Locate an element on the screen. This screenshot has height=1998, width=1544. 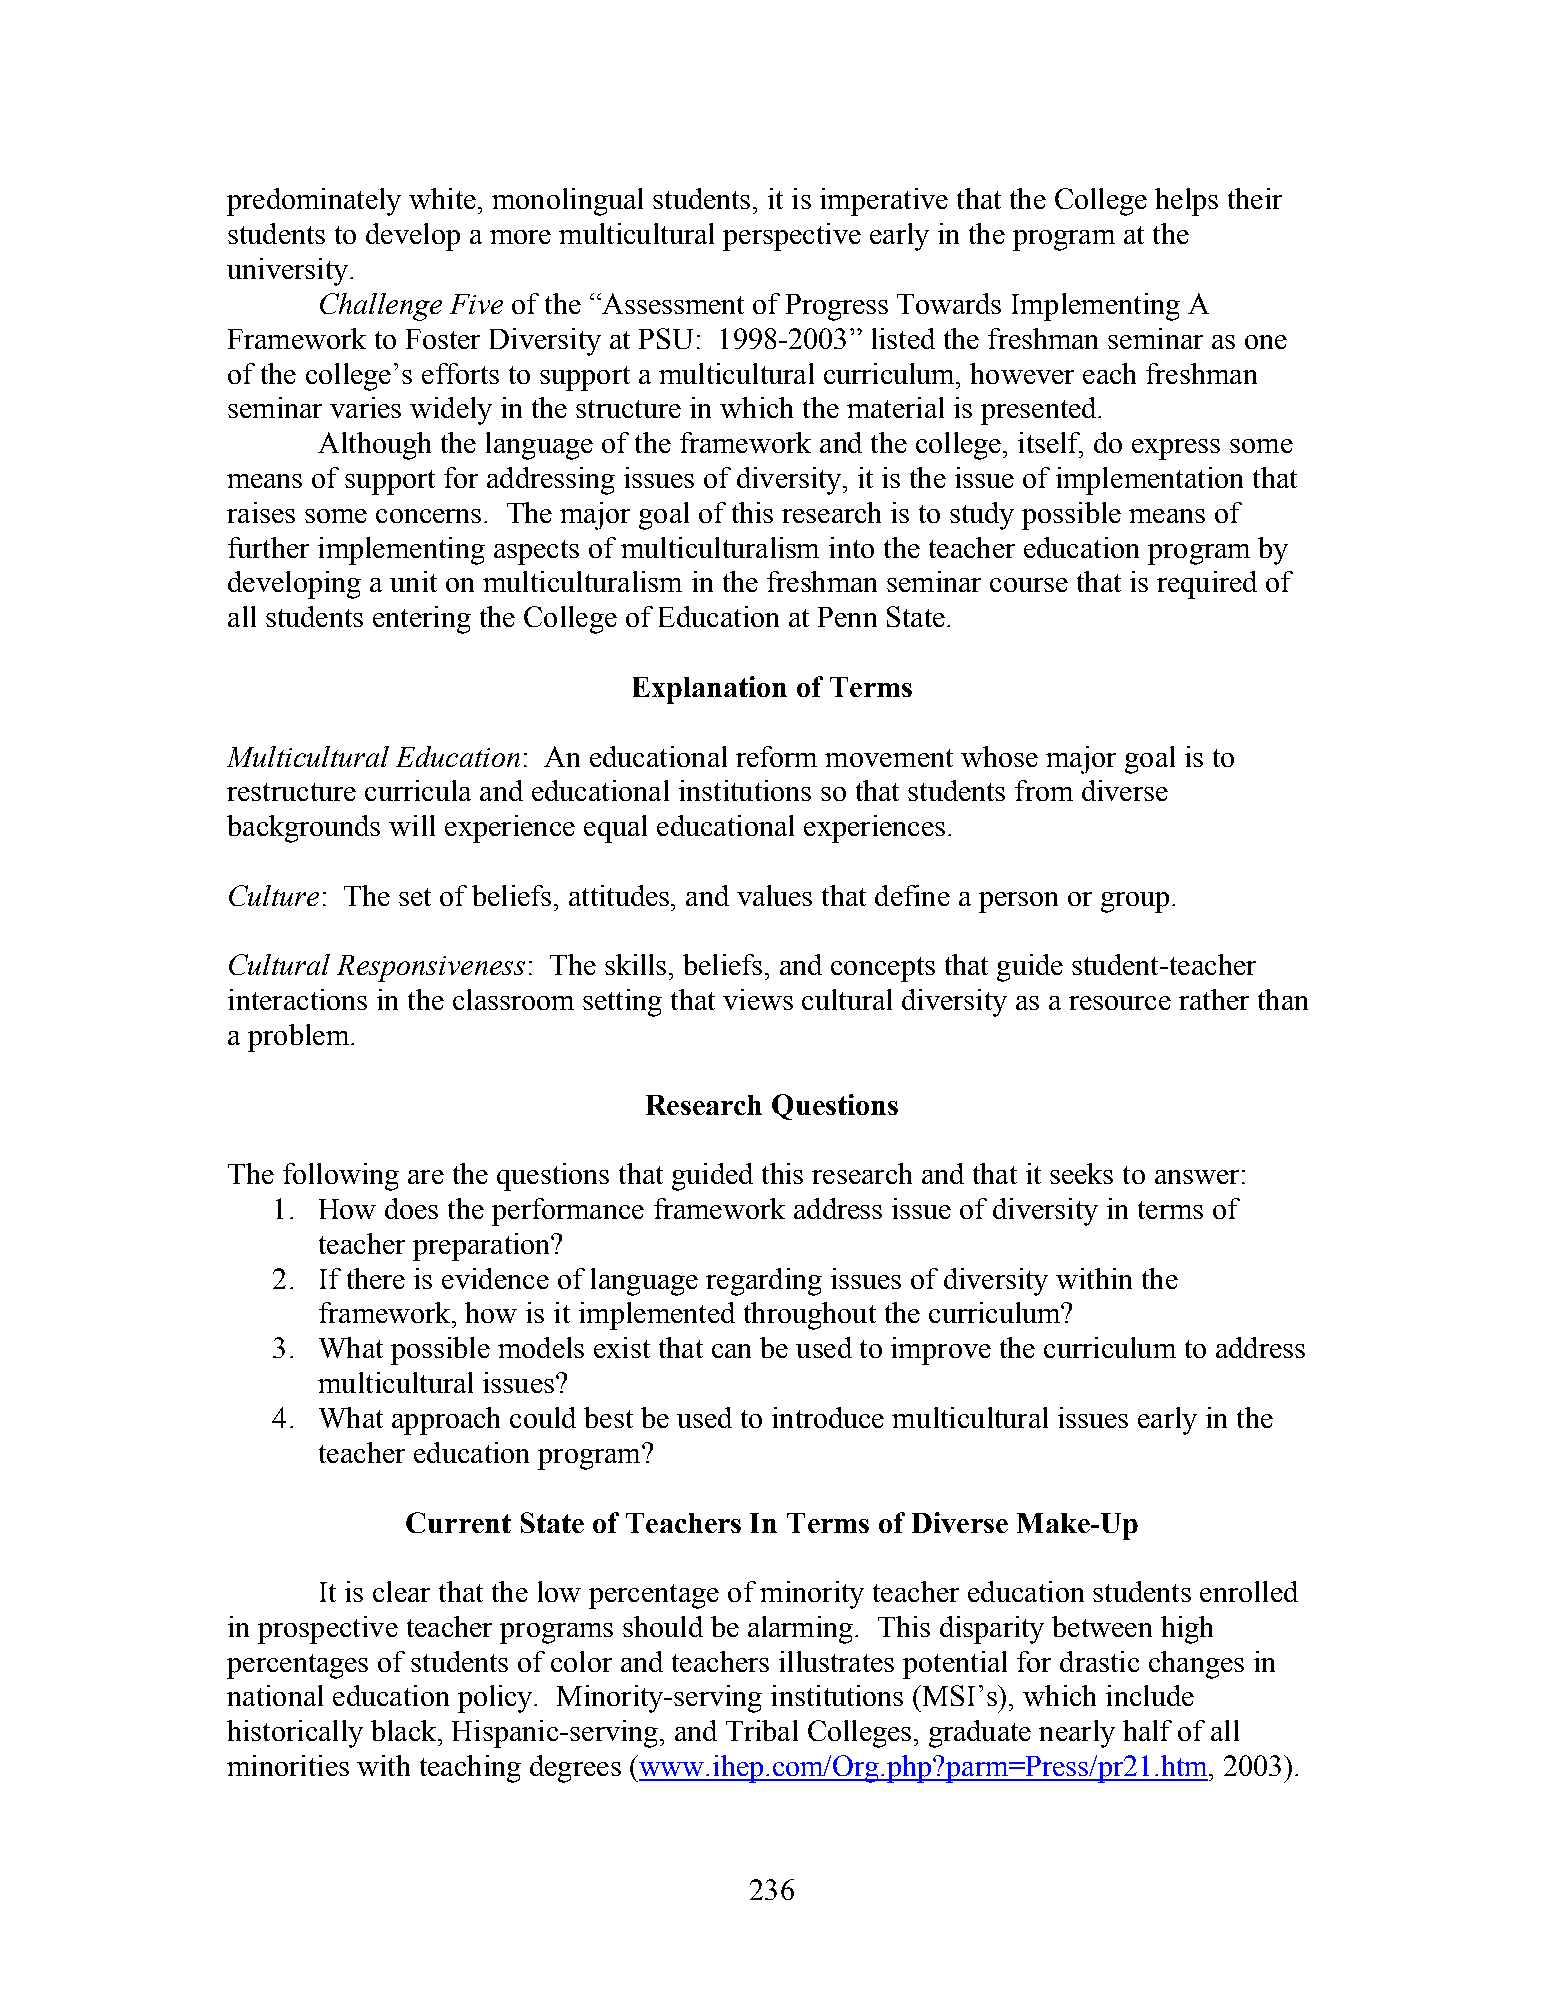
can is located at coordinates (731, 1351).
